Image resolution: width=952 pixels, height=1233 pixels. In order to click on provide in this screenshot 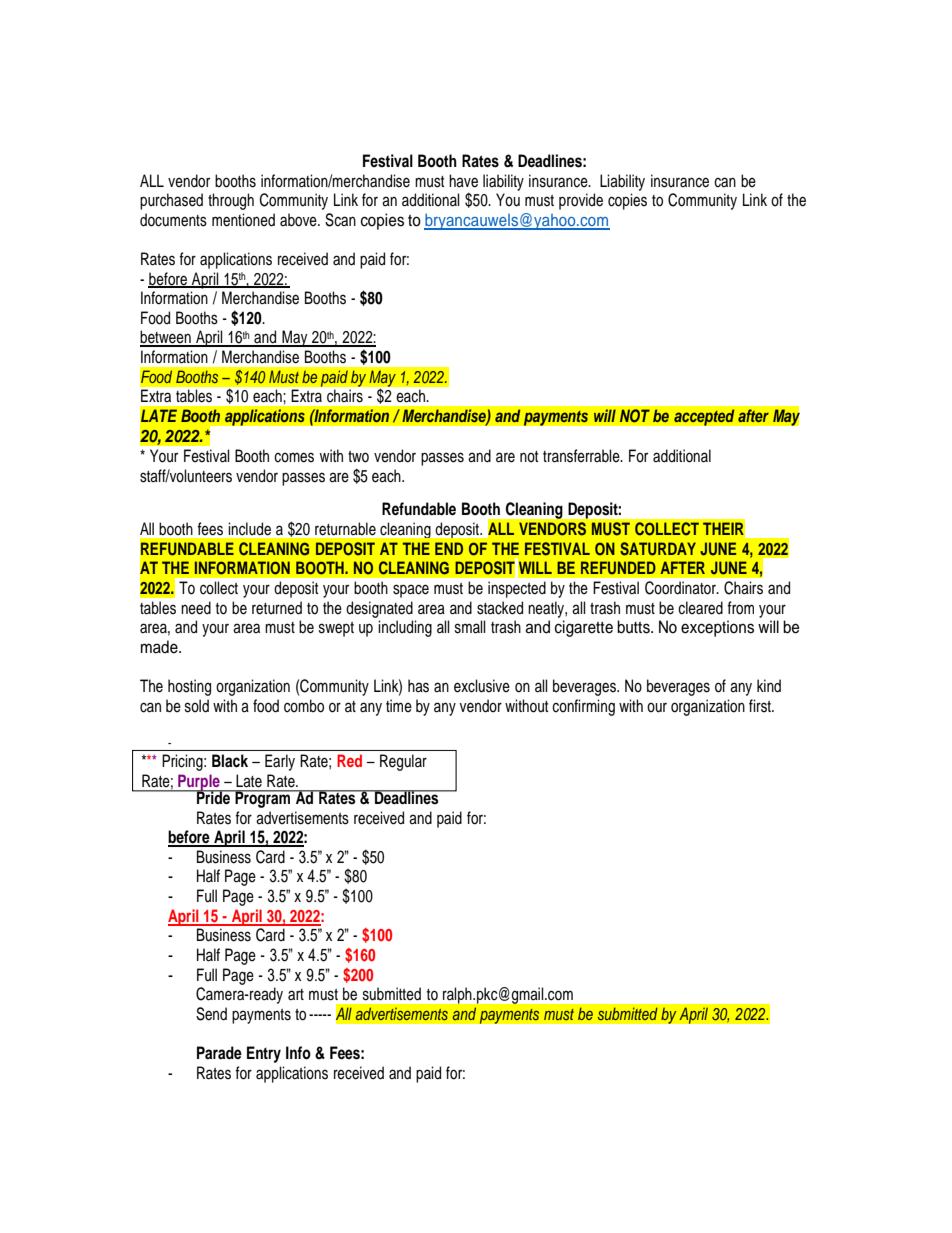, I will do `click(581, 201)`.
